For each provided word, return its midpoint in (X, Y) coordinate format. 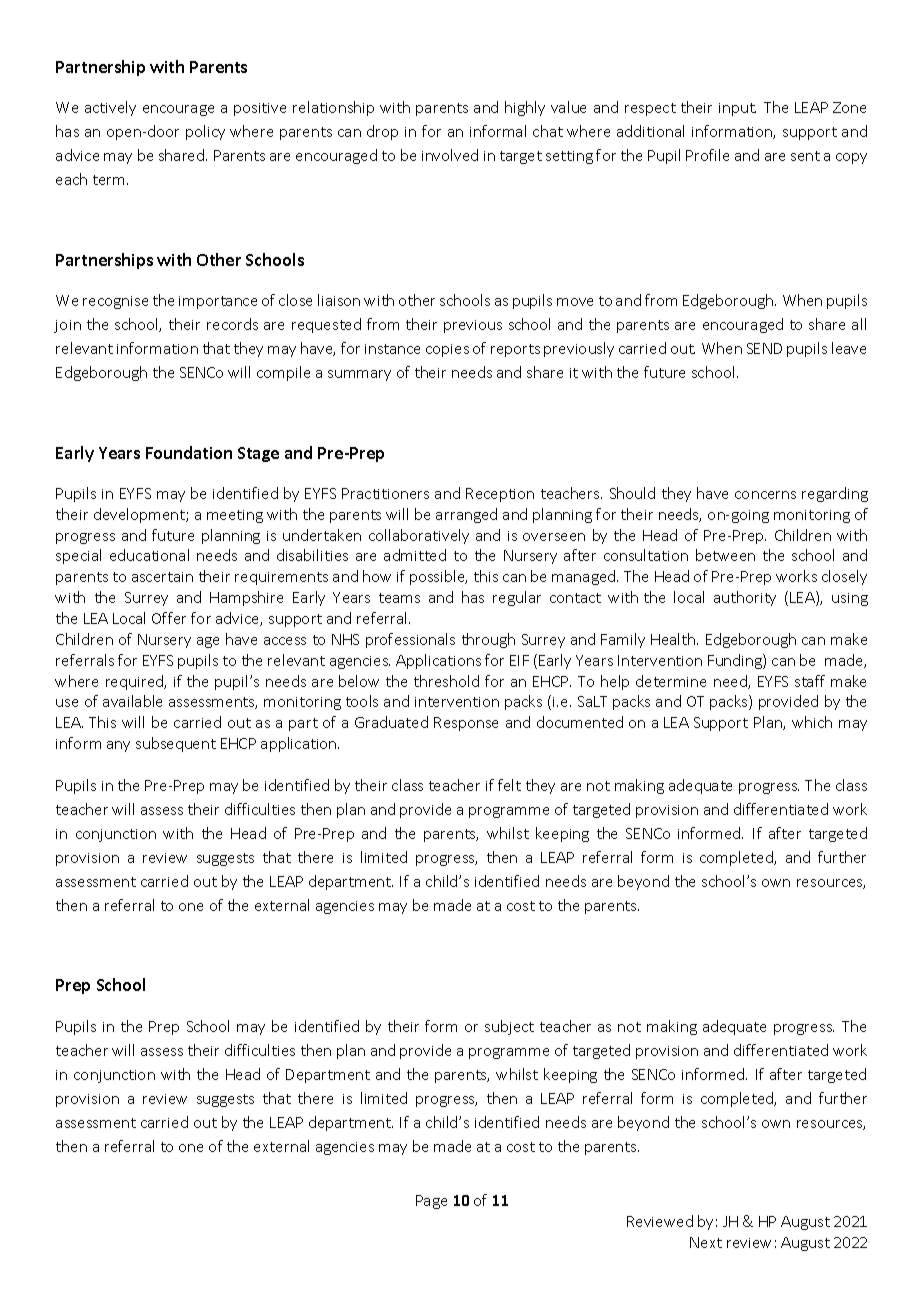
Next (706, 1242)
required (136, 682)
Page (431, 1202)
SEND (764, 348)
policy (205, 132)
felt (509, 785)
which (812, 722)
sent (805, 156)
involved (450, 155)
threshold (446, 681)
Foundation (189, 452)
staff (810, 681)
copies (447, 350)
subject (509, 1027)
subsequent (176, 744)
